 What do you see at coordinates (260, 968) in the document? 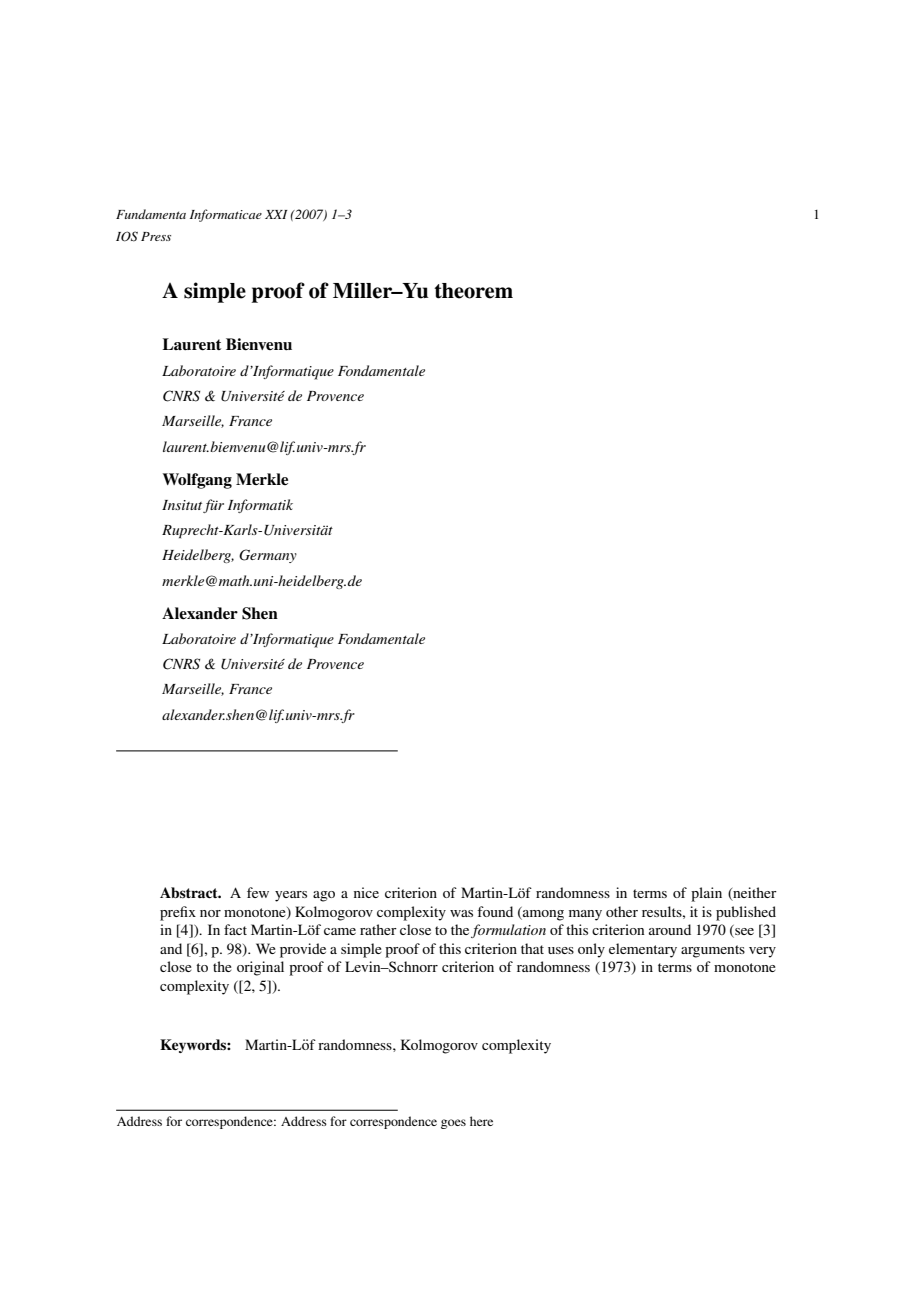
I see `original` at bounding box center [260, 968].
